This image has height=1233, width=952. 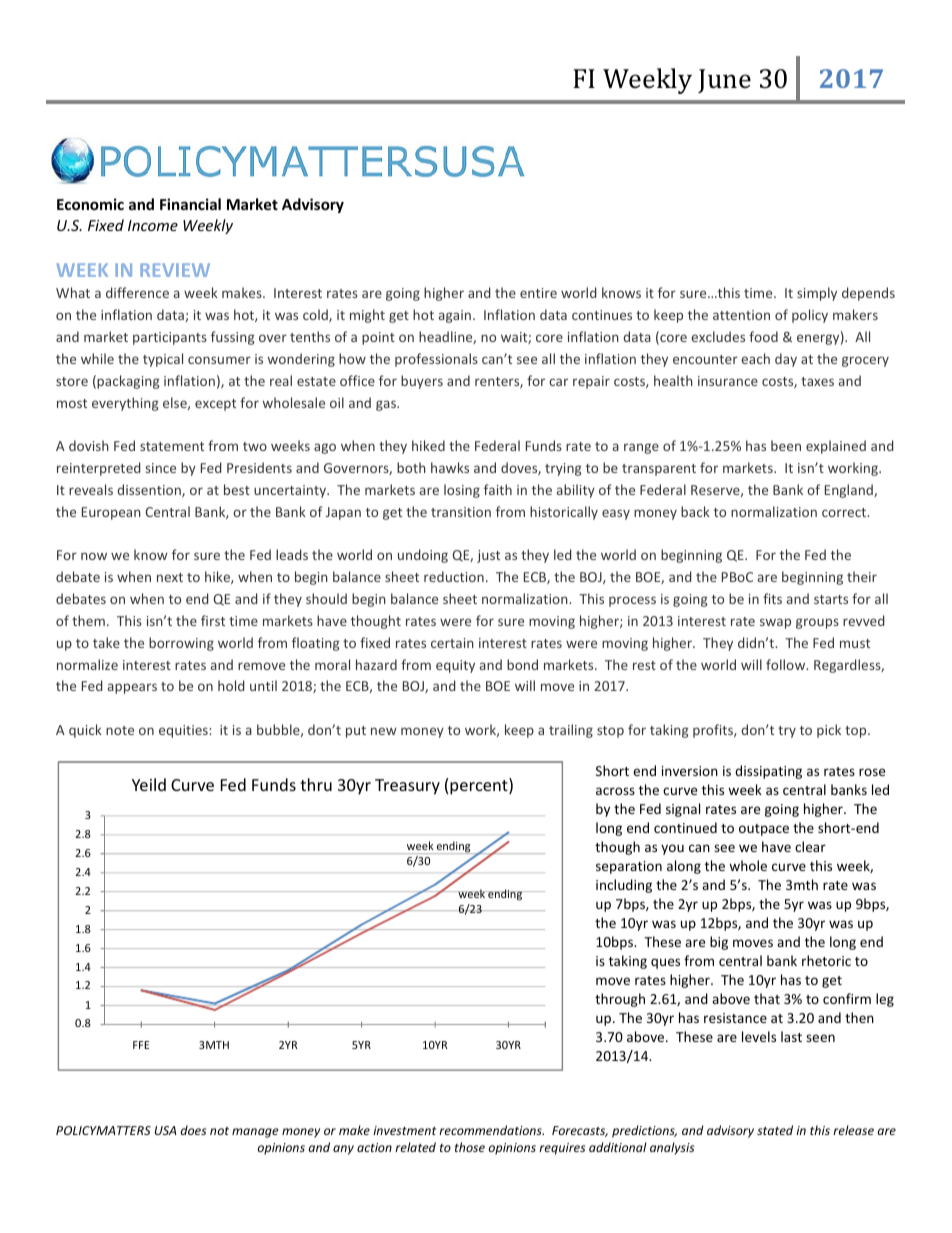 I want to click on statement, so click(x=172, y=446).
